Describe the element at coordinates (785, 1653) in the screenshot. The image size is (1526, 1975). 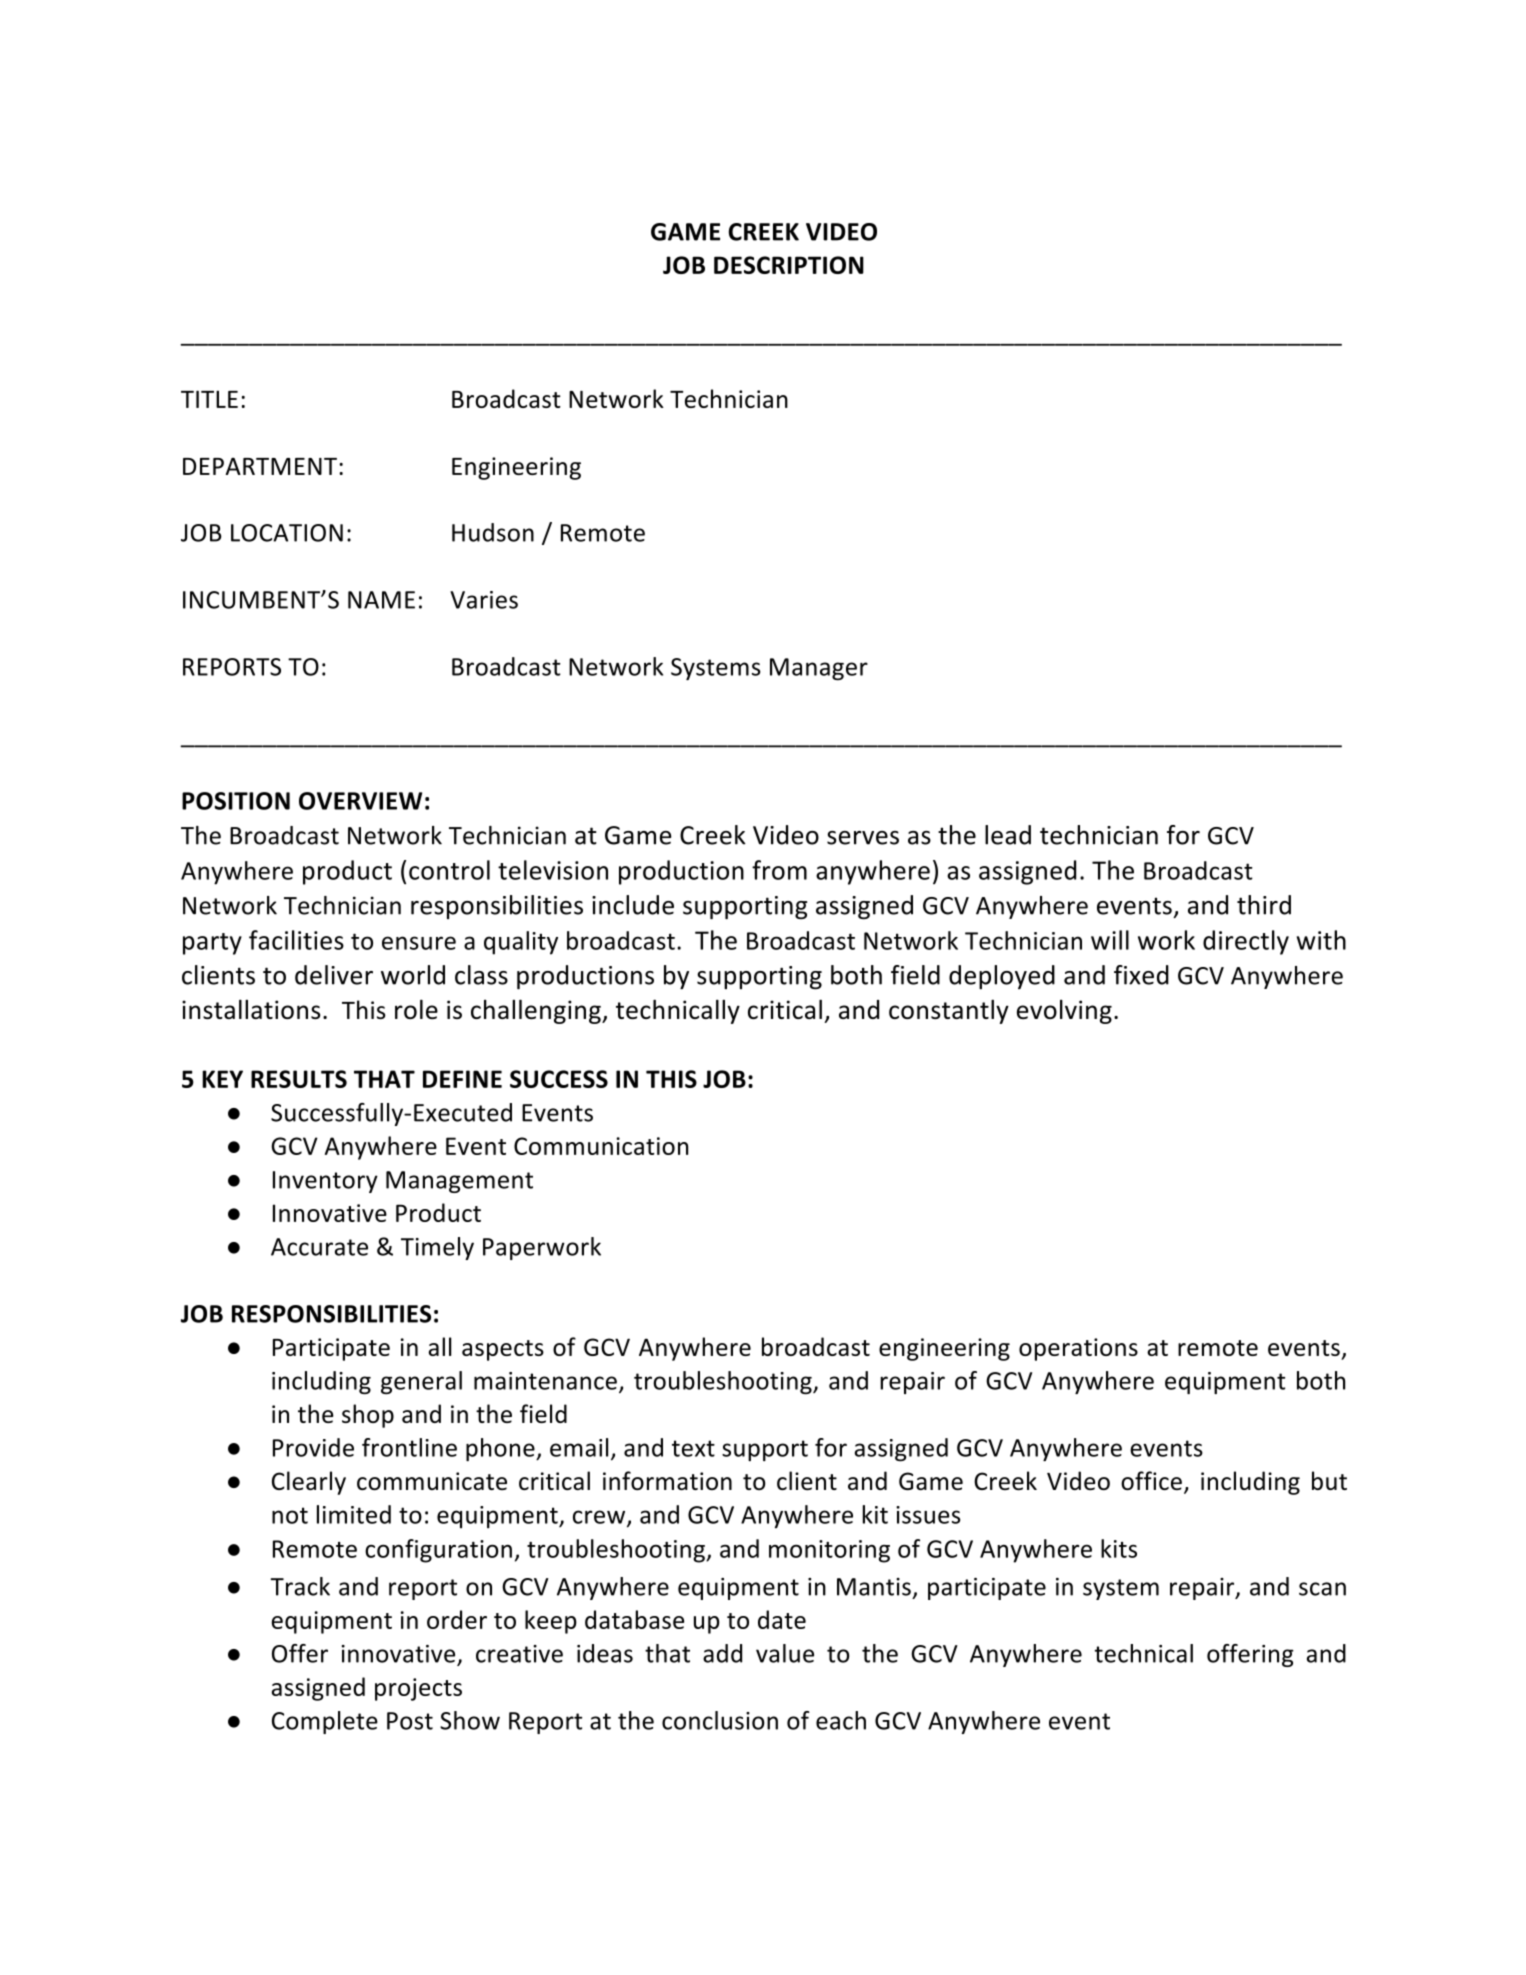
I see `value` at that location.
